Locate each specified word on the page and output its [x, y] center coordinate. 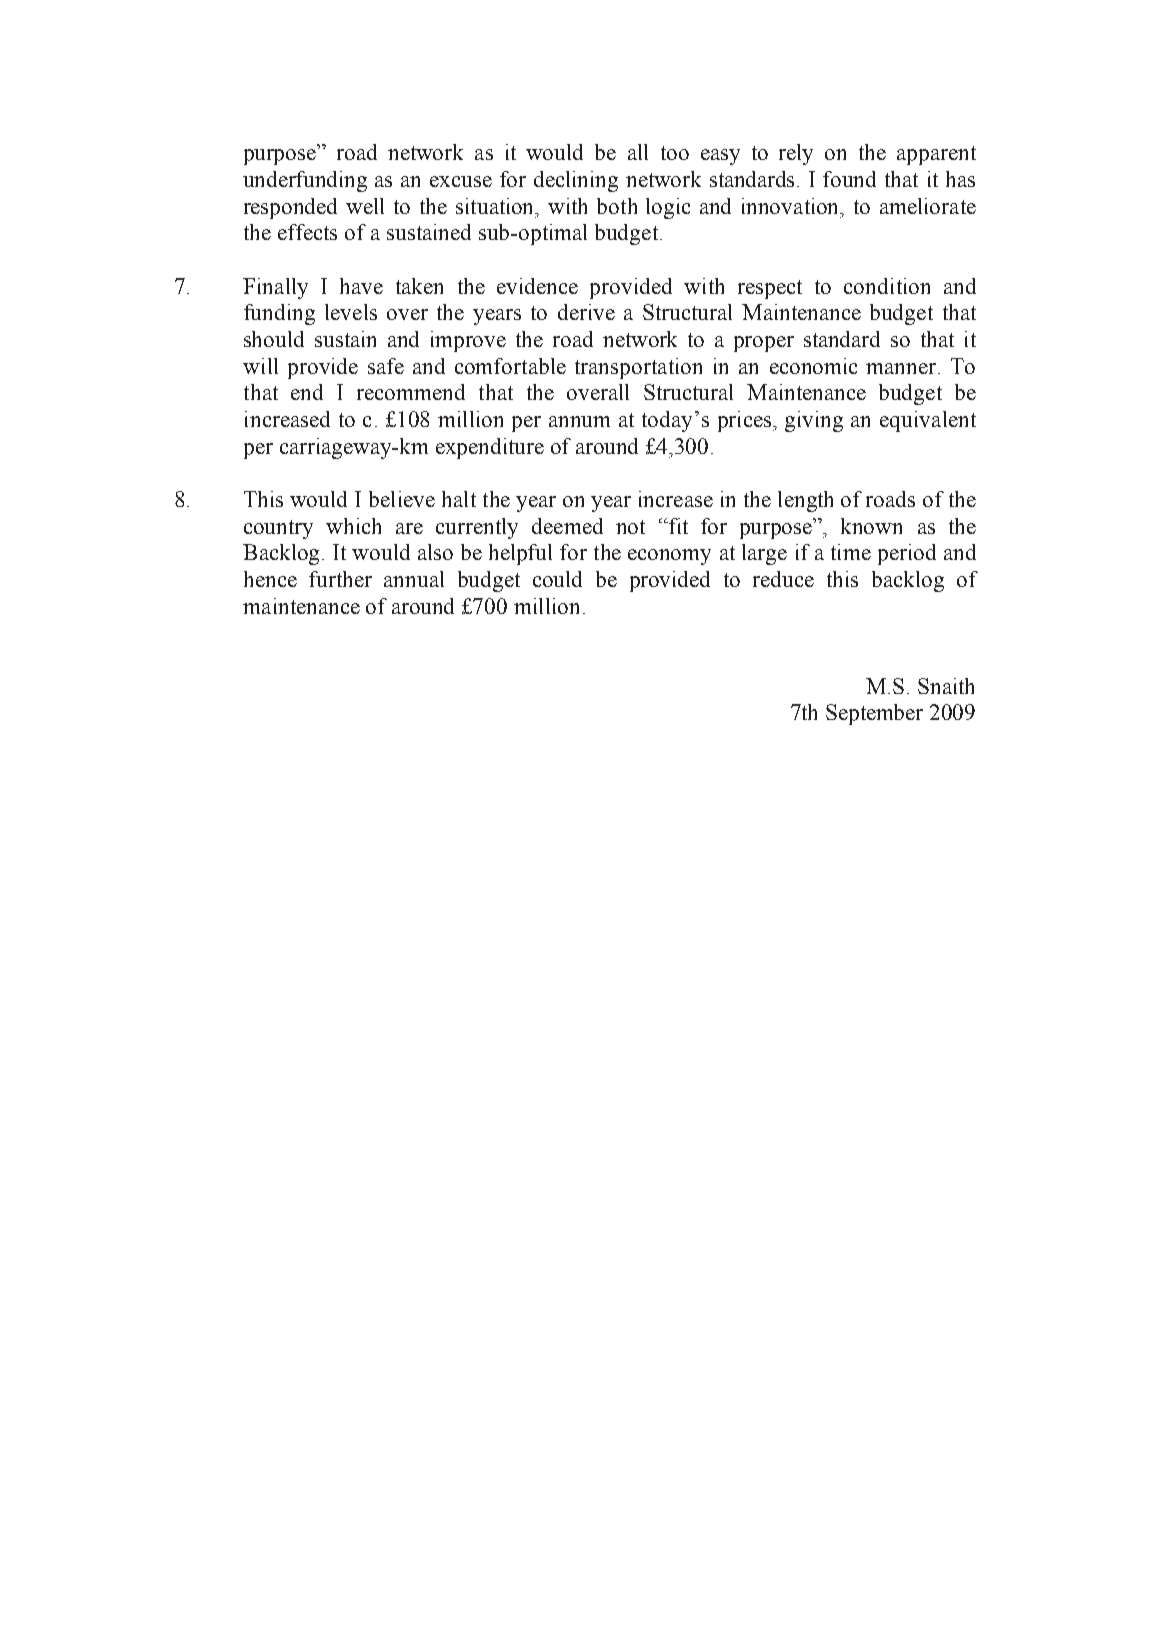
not [630, 527]
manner [902, 368]
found [849, 179]
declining [576, 181]
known [871, 526]
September [874, 714]
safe [386, 366]
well [365, 206]
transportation [638, 368]
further [340, 579]
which [353, 526]
